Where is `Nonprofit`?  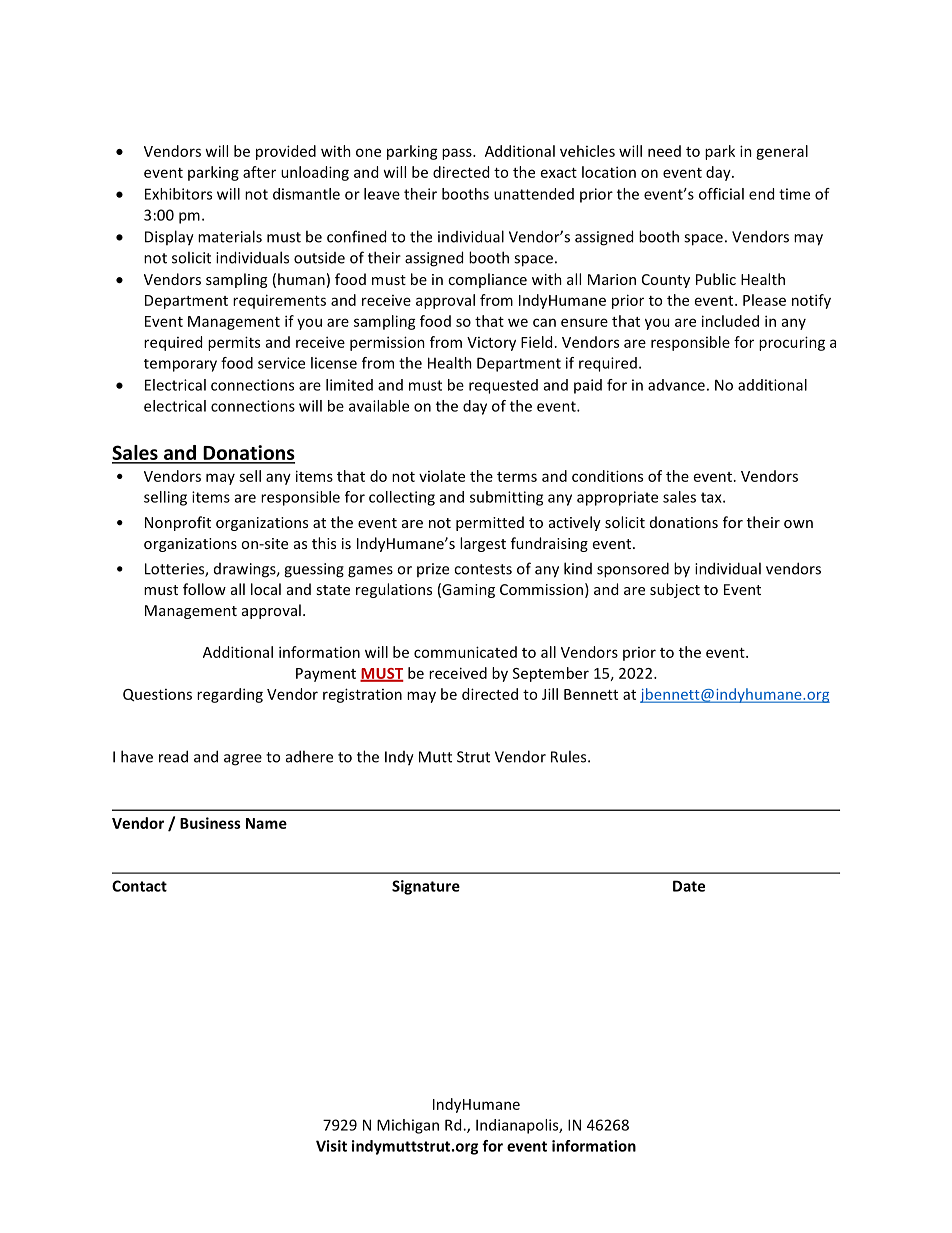
Nonprofit is located at coordinates (178, 523).
